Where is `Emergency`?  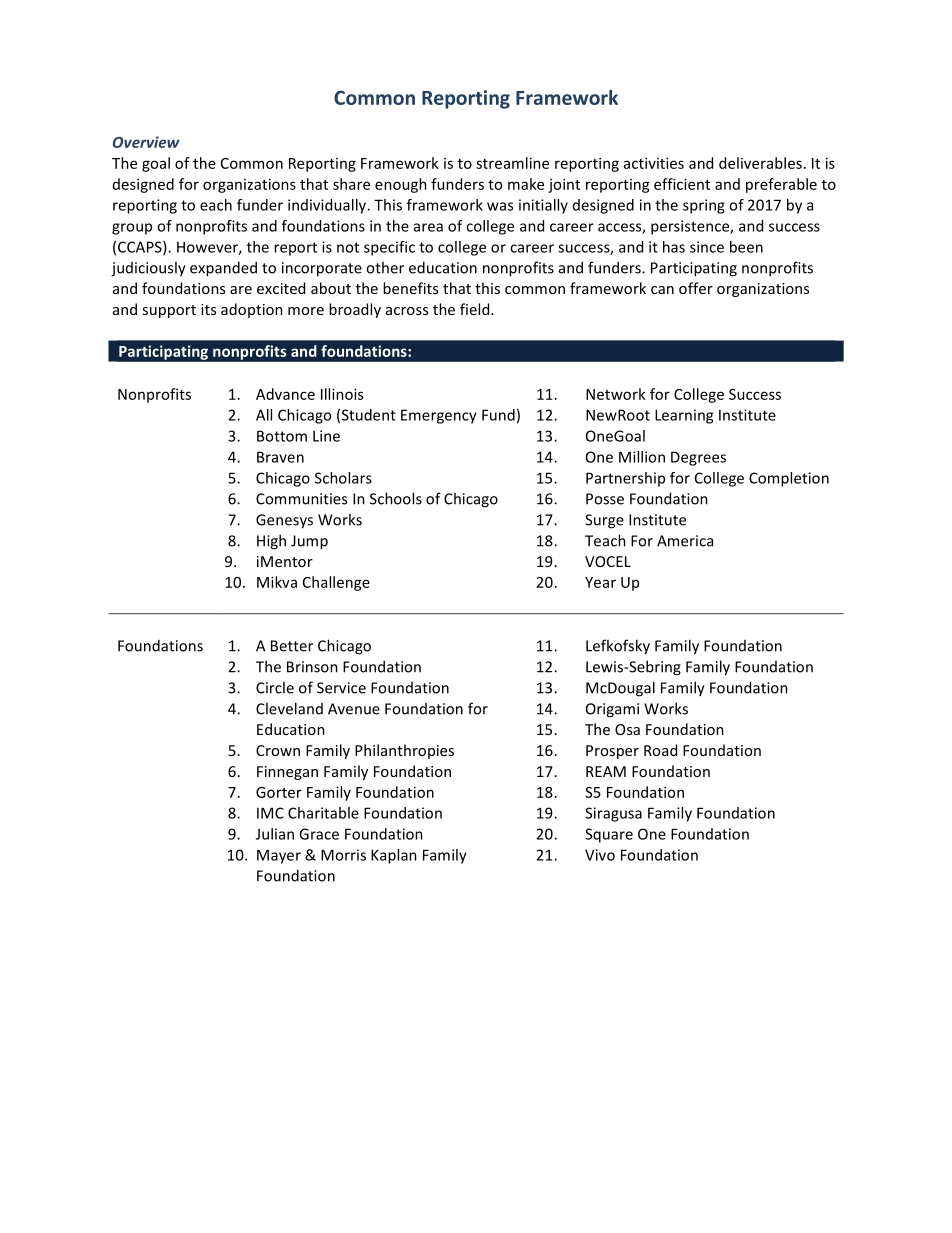
Emergency is located at coordinates (439, 416).
